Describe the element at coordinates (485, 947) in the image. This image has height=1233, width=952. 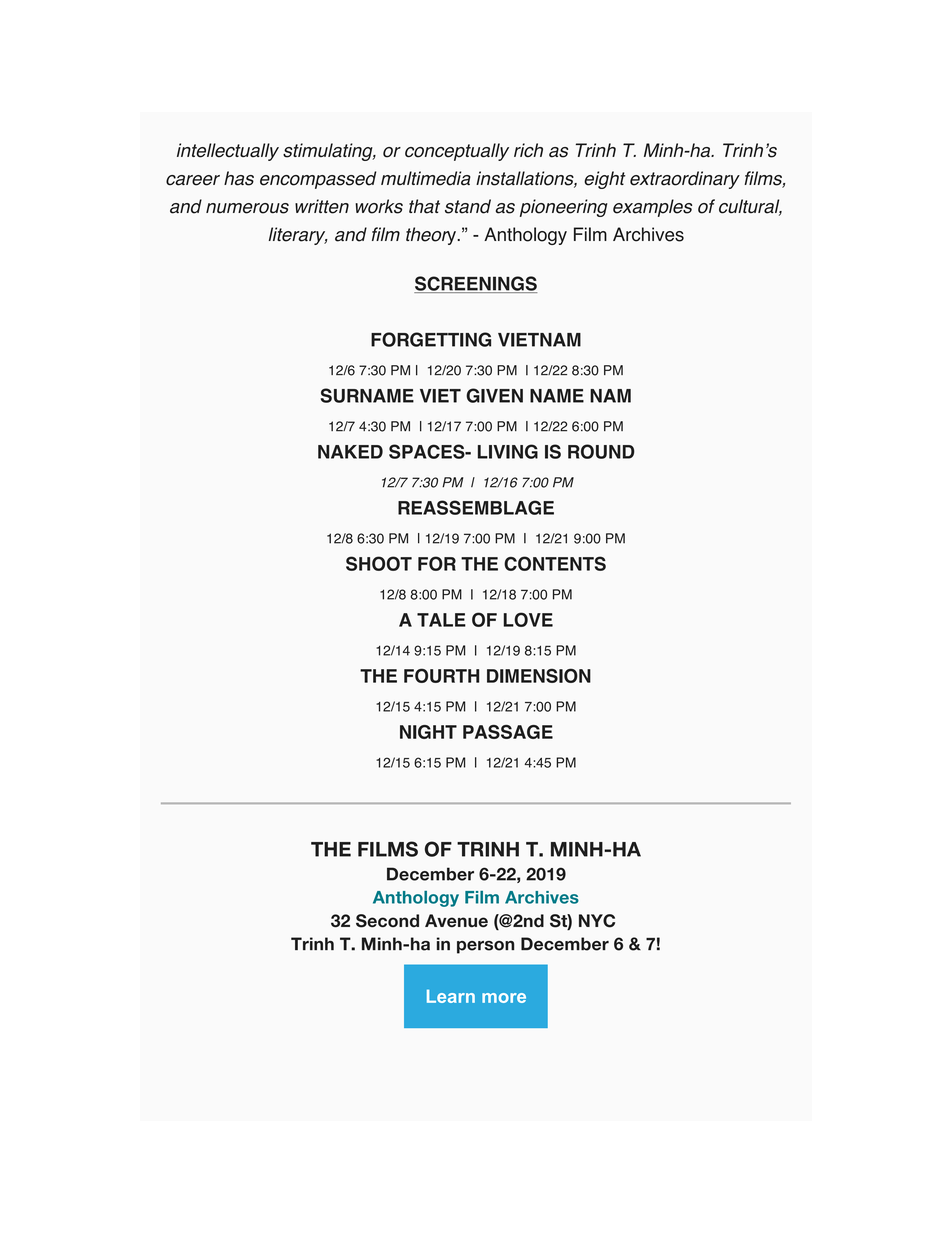
I see `person` at that location.
